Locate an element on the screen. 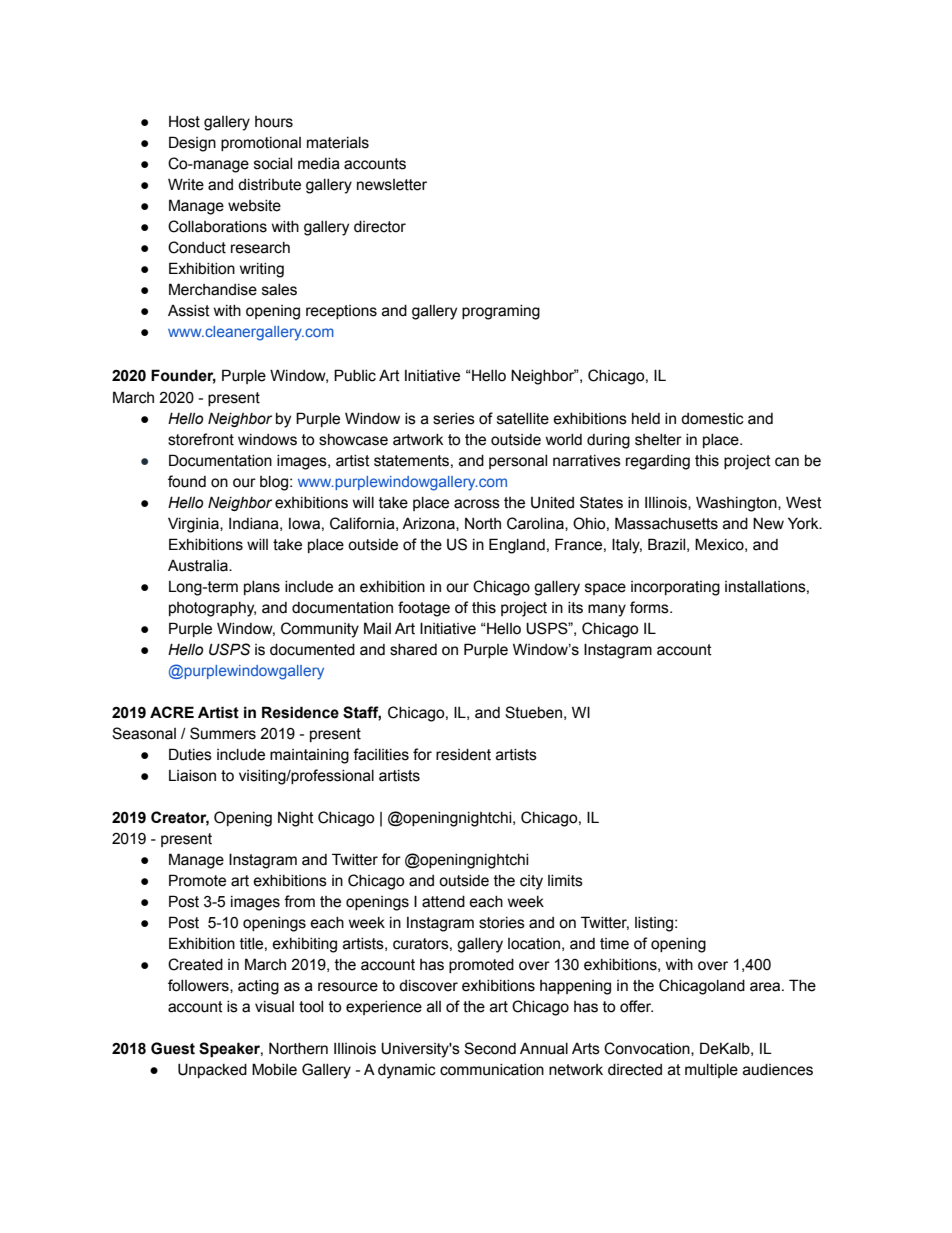 The width and height of the screenshot is (952, 1233). footage is located at coordinates (424, 609).
